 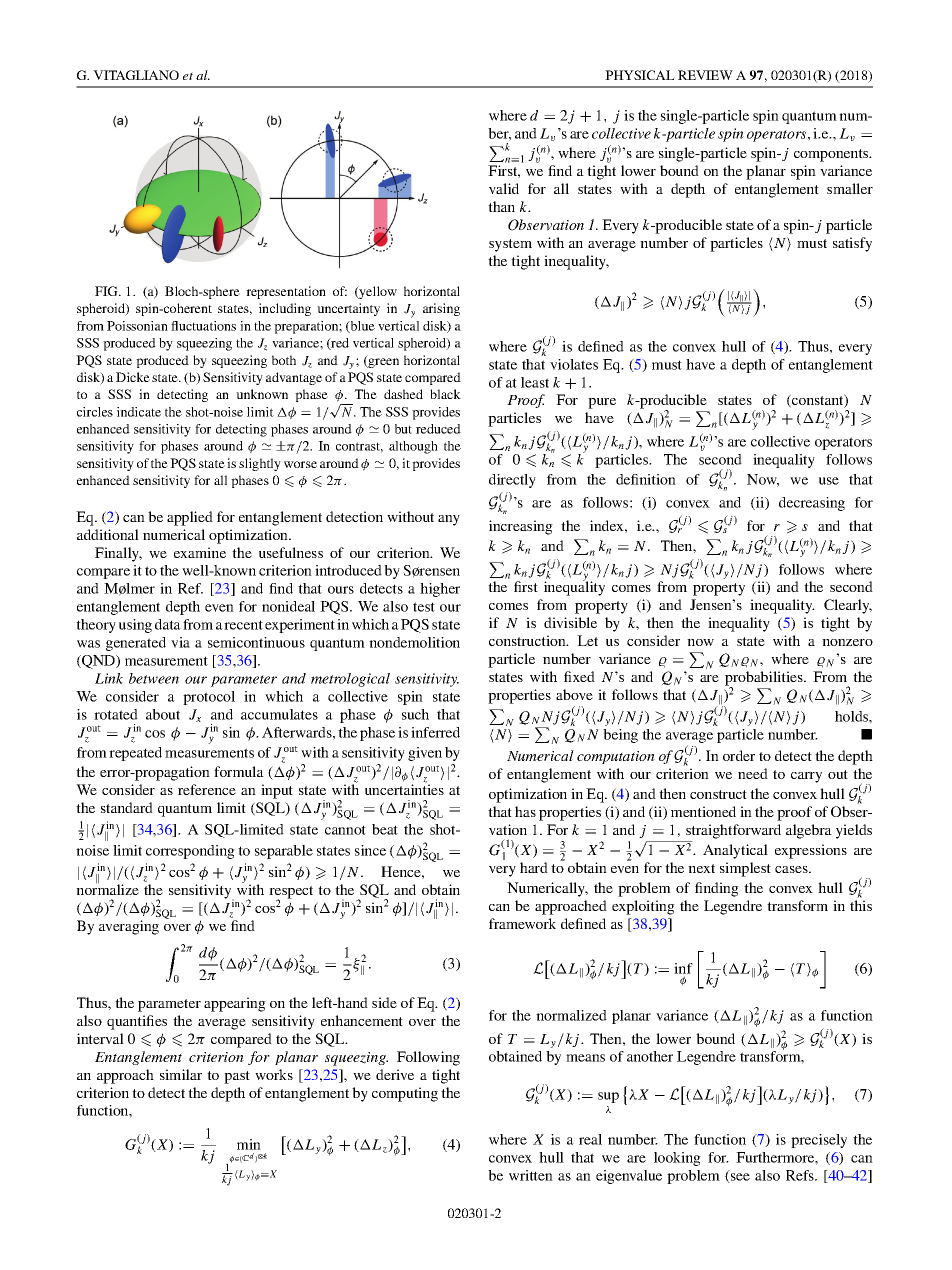 What do you see at coordinates (181, 1074) in the image?
I see `similar` at bounding box center [181, 1074].
